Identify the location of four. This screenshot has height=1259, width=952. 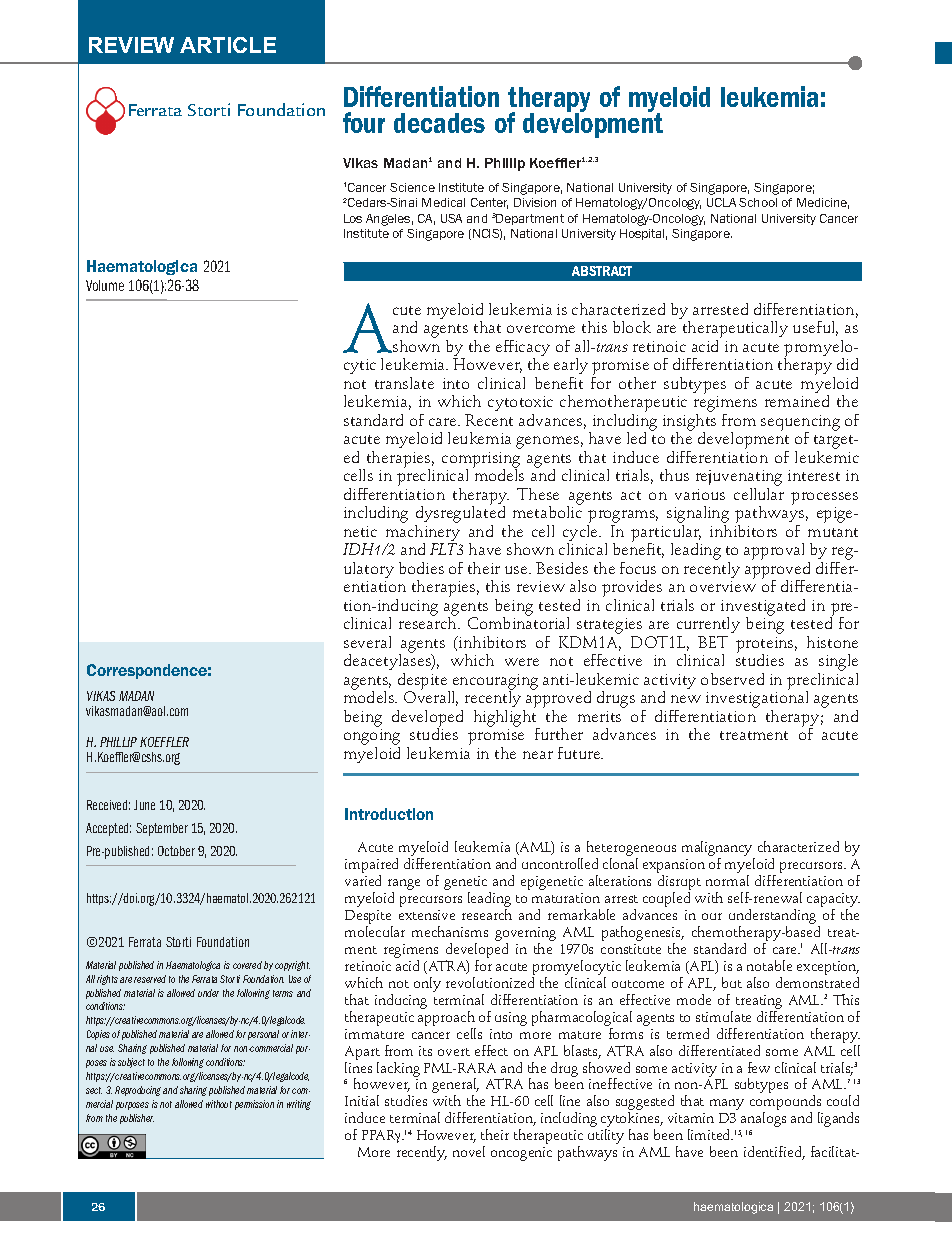
(364, 122).
